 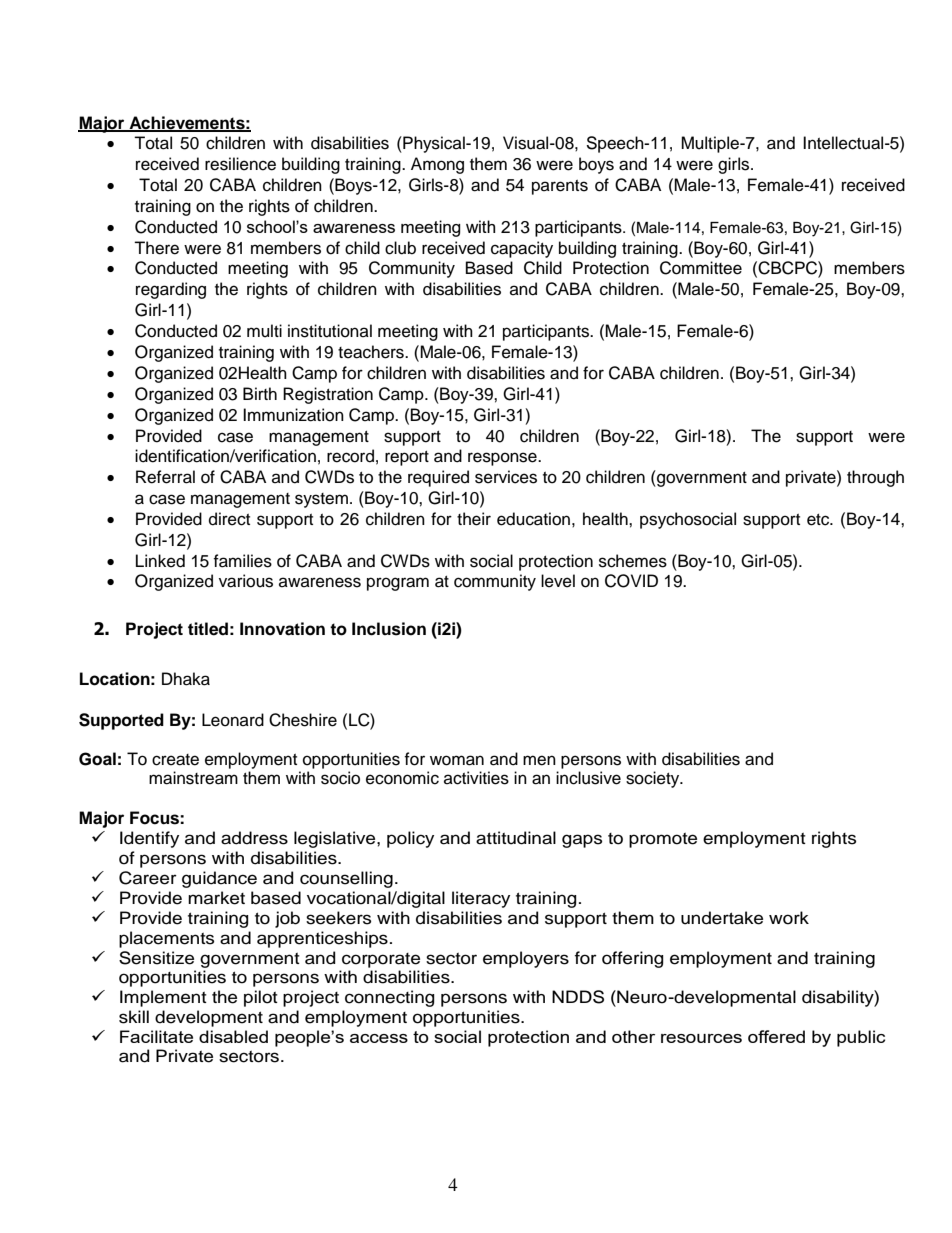 What do you see at coordinates (457, 760) in the image?
I see `woman` at bounding box center [457, 760].
